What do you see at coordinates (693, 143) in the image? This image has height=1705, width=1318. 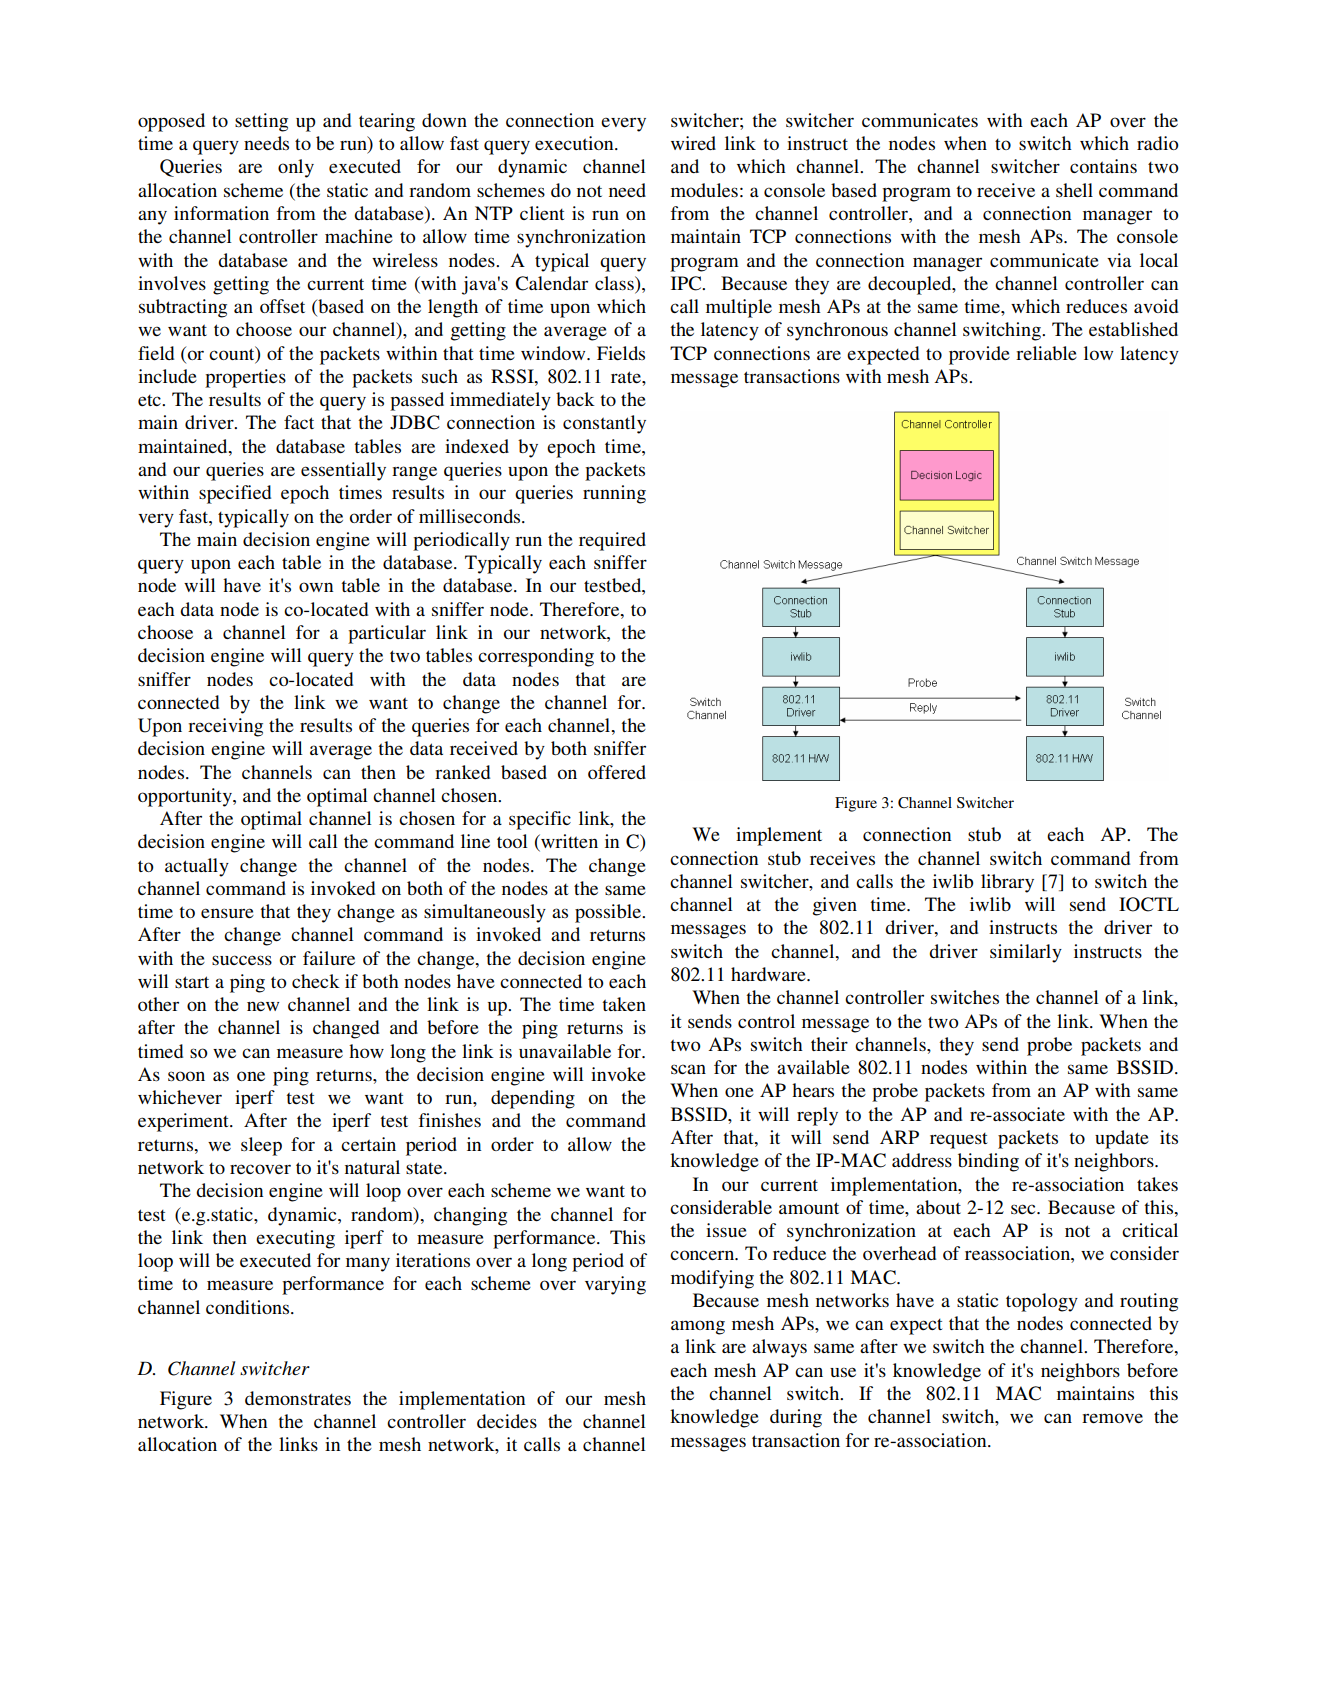 I see `wired` at bounding box center [693, 143].
